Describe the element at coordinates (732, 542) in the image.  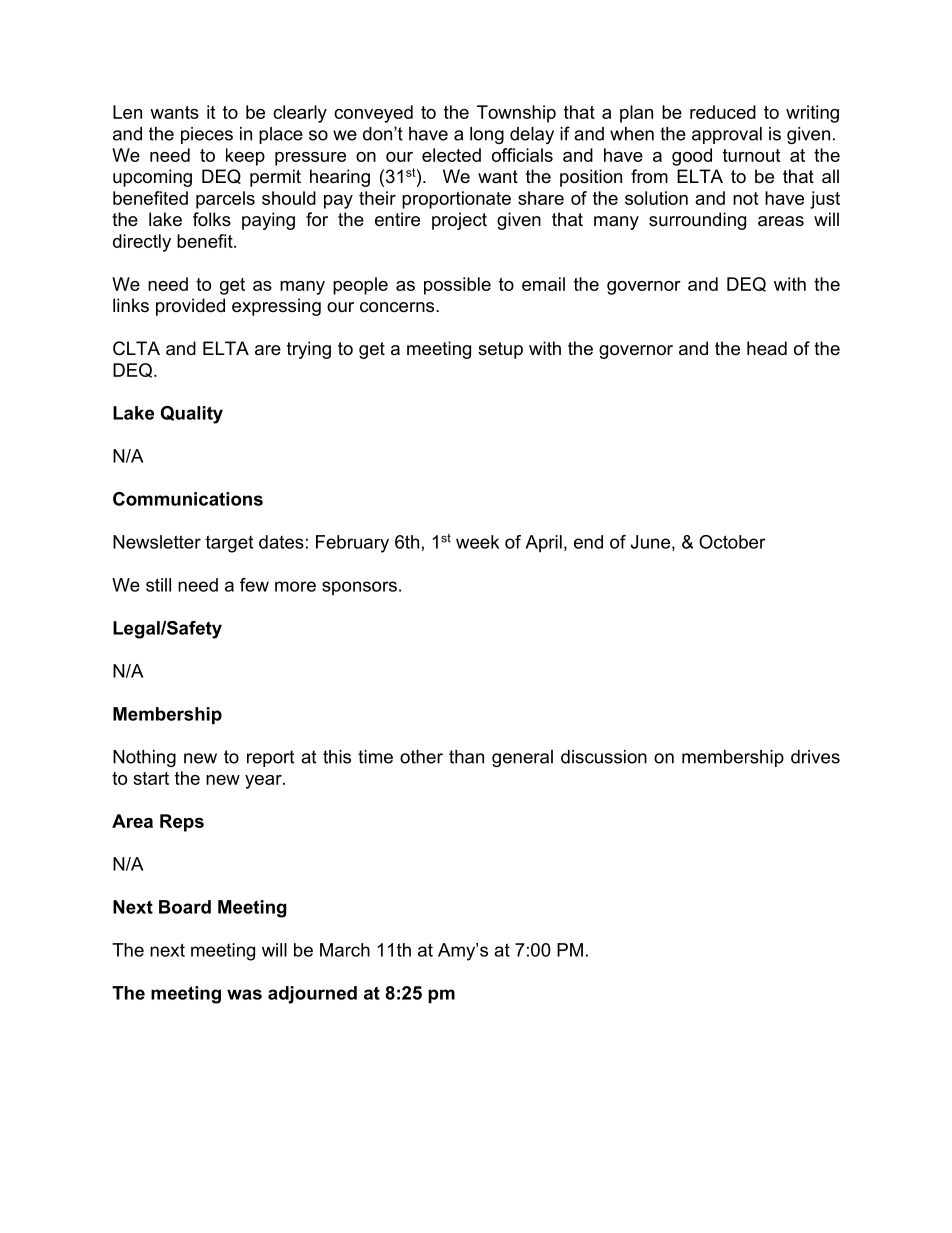
I see `October` at that location.
